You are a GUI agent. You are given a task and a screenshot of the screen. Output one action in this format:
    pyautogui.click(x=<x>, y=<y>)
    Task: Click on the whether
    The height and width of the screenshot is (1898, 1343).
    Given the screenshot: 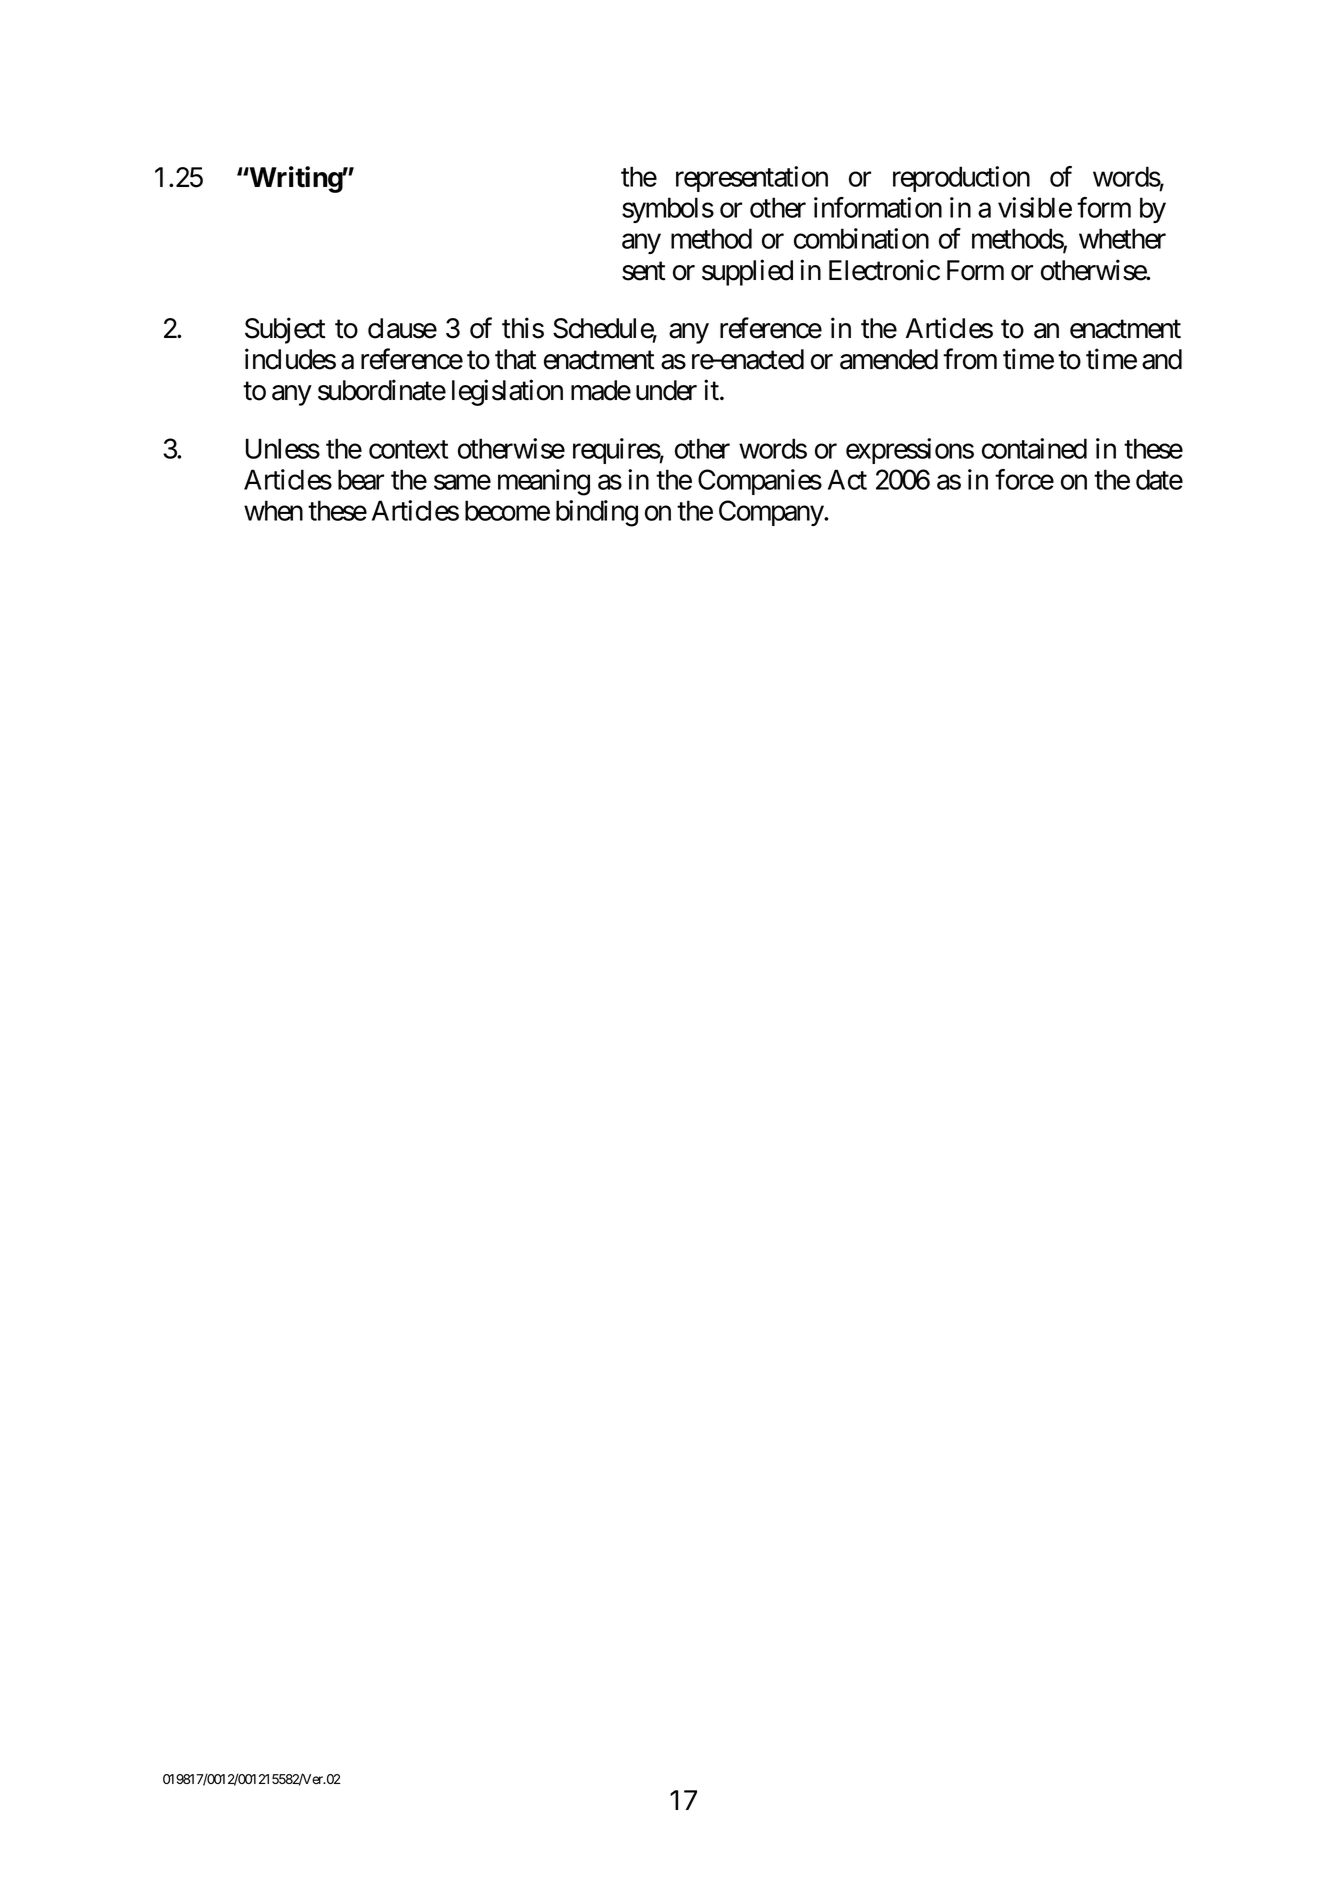 What is the action you would take?
    pyautogui.click(x=1122, y=238)
